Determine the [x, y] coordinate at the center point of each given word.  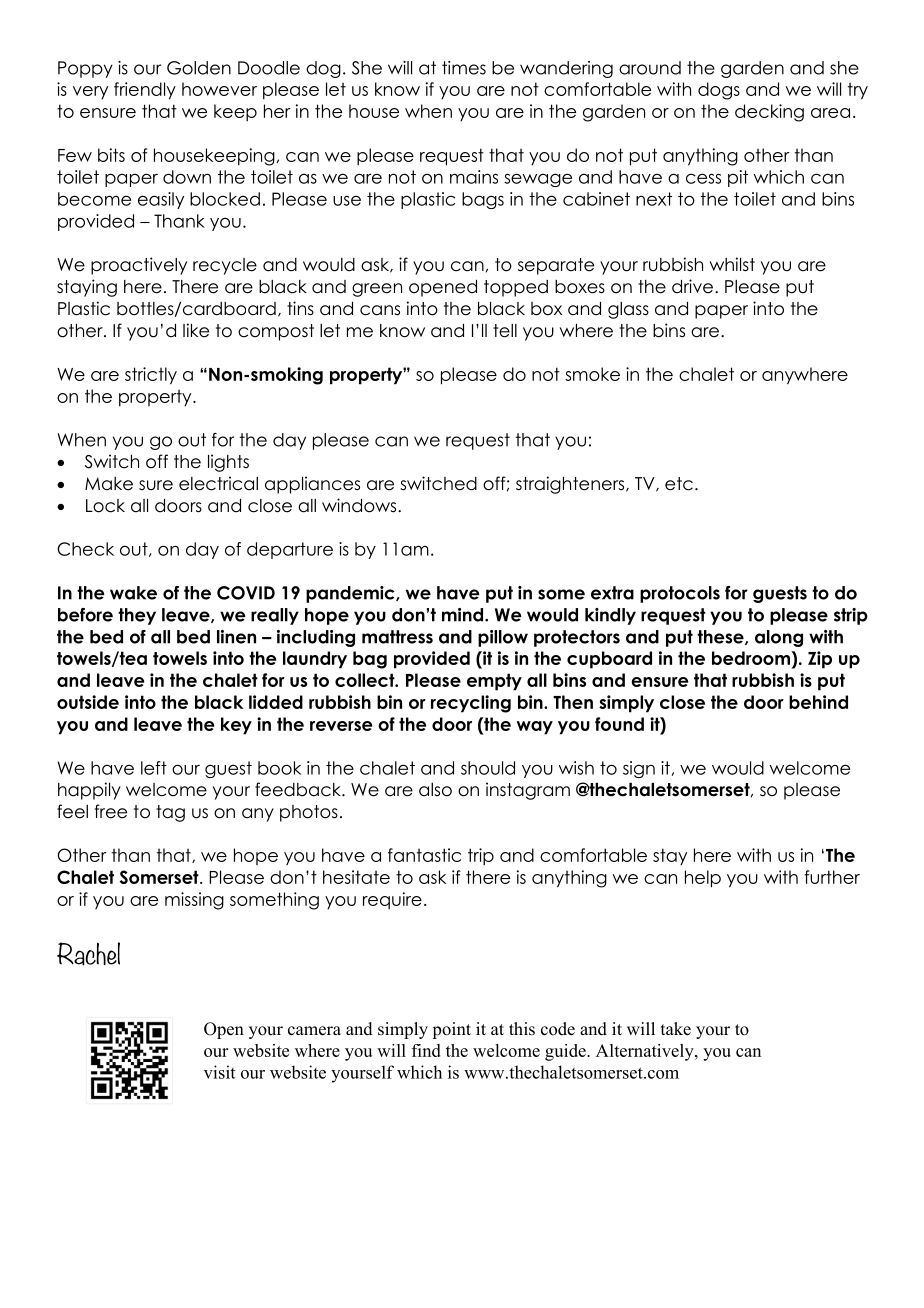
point [451, 1030]
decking [769, 113]
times [464, 68]
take [676, 1029]
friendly [145, 91]
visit [219, 1072]
